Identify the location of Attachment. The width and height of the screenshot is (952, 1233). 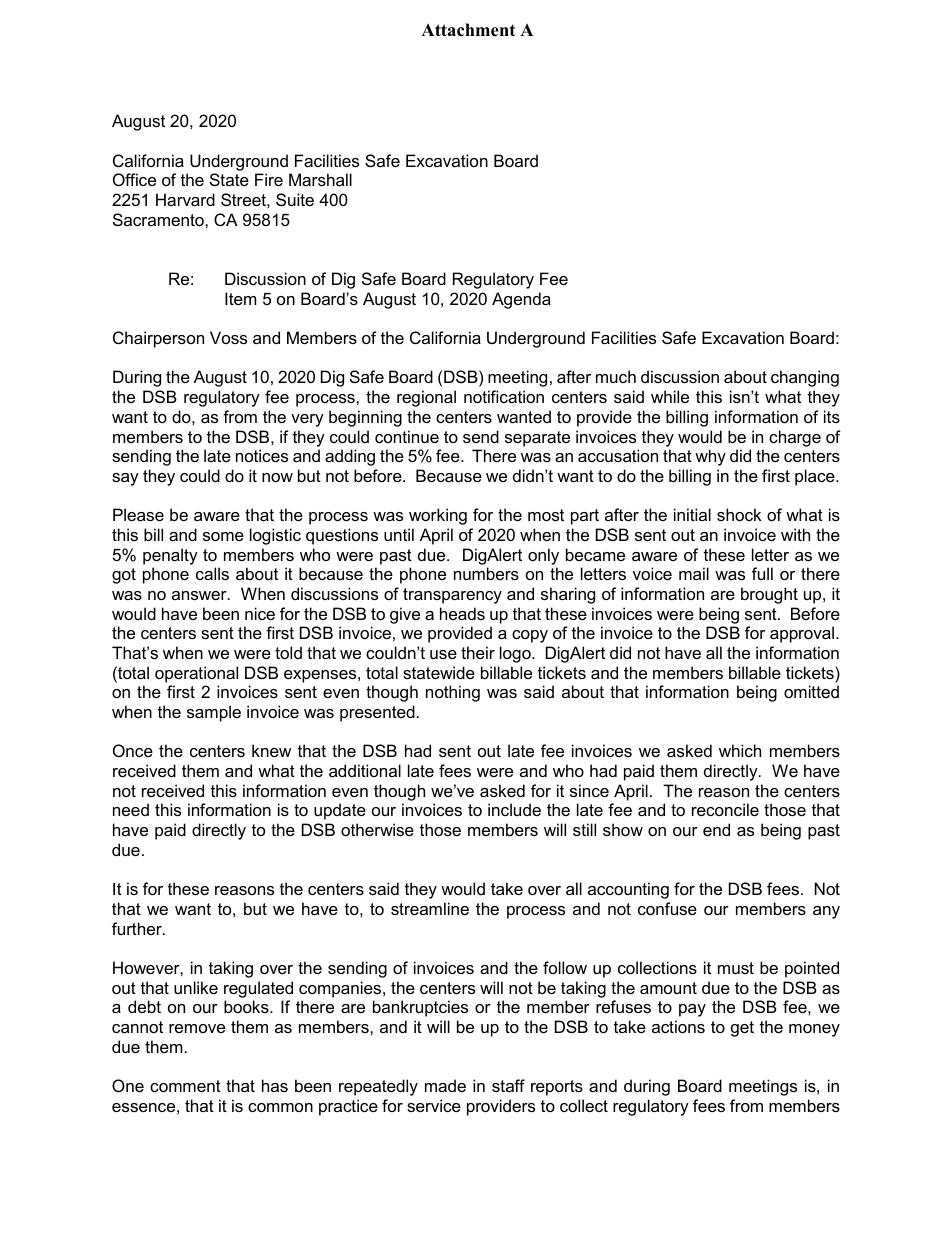
(468, 30).
